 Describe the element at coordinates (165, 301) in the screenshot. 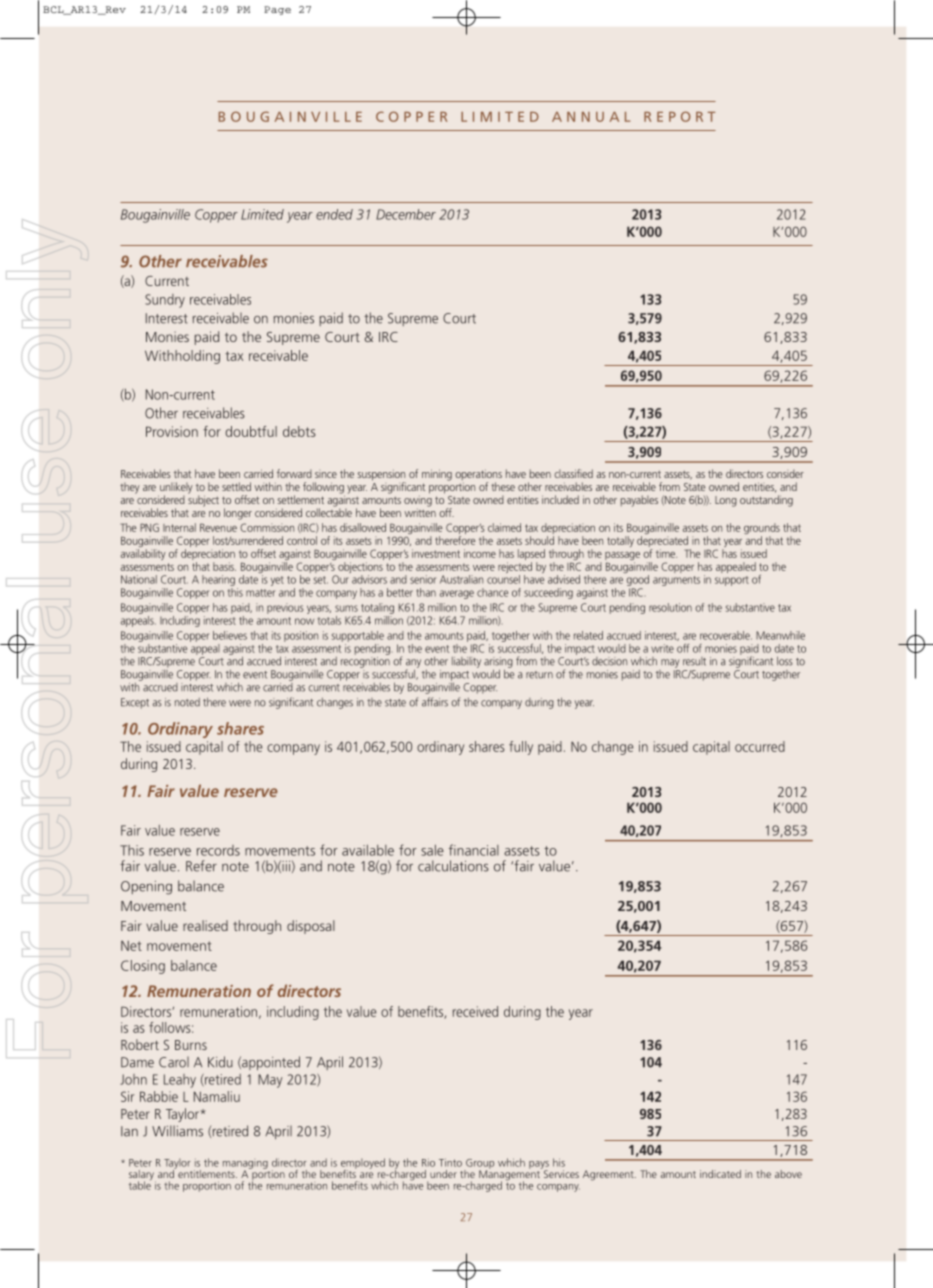

I see `Sundry` at that location.
